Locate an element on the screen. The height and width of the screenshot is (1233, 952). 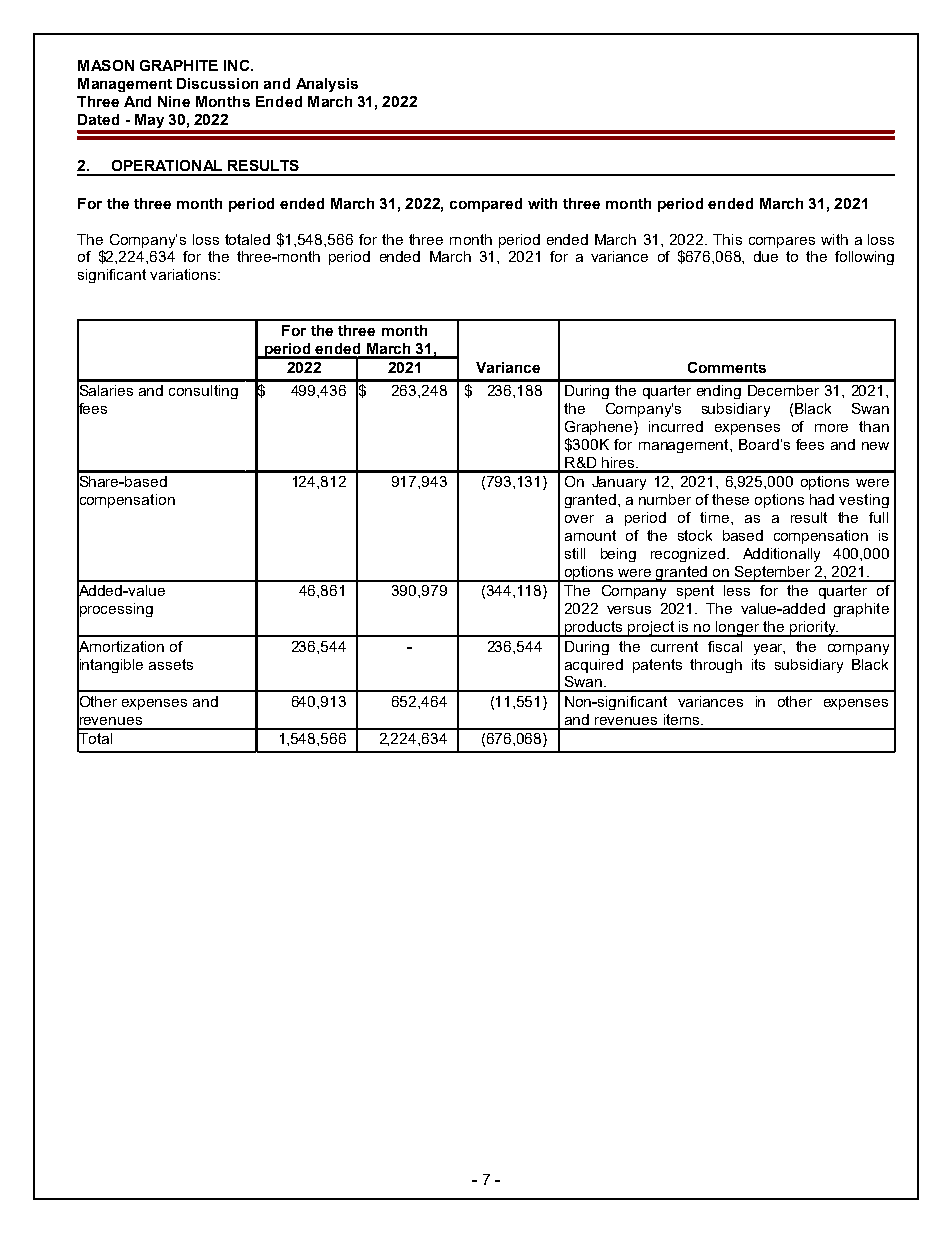
assets is located at coordinates (171, 664).
